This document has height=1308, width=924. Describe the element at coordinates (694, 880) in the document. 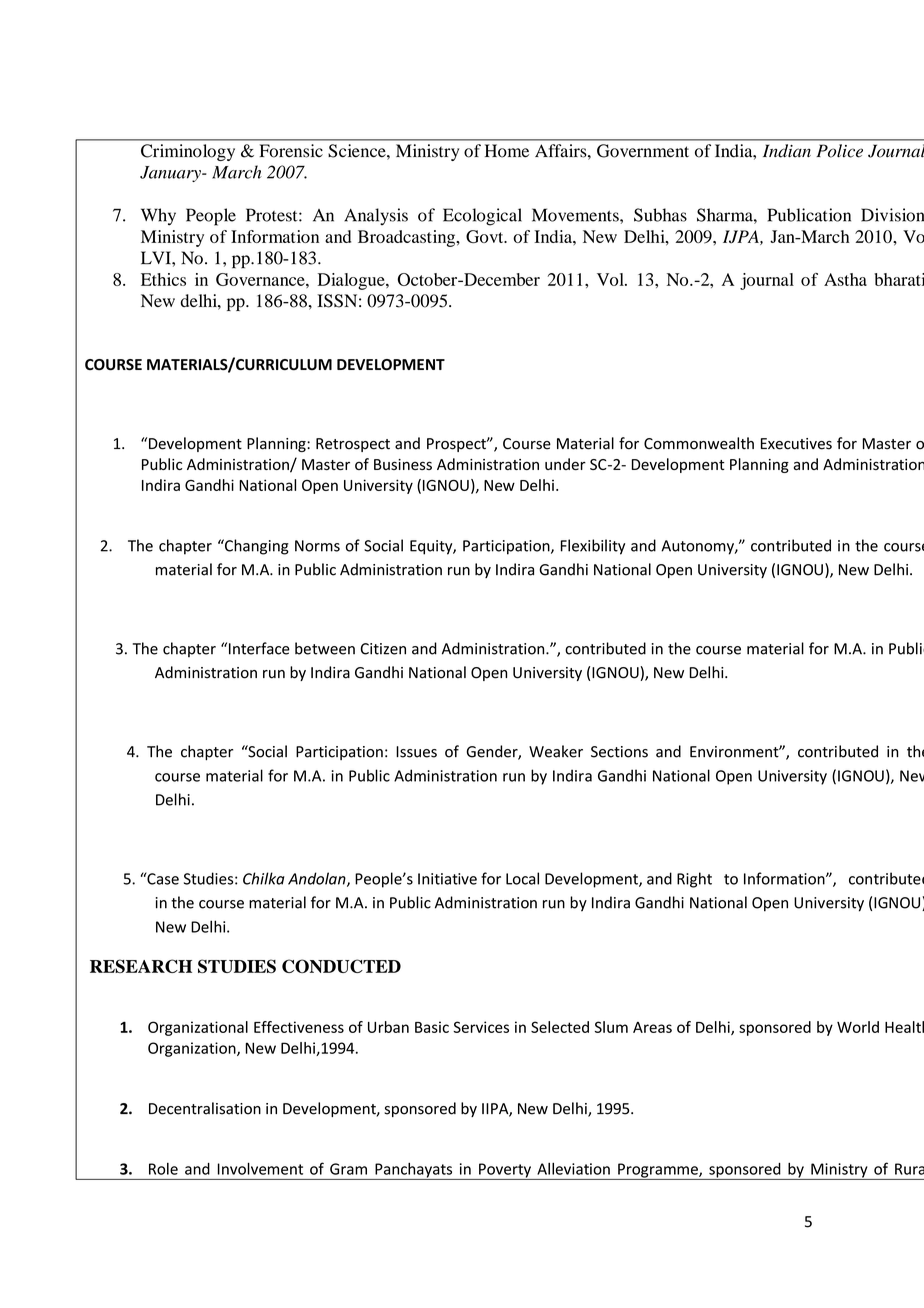

I see `Right` at that location.
